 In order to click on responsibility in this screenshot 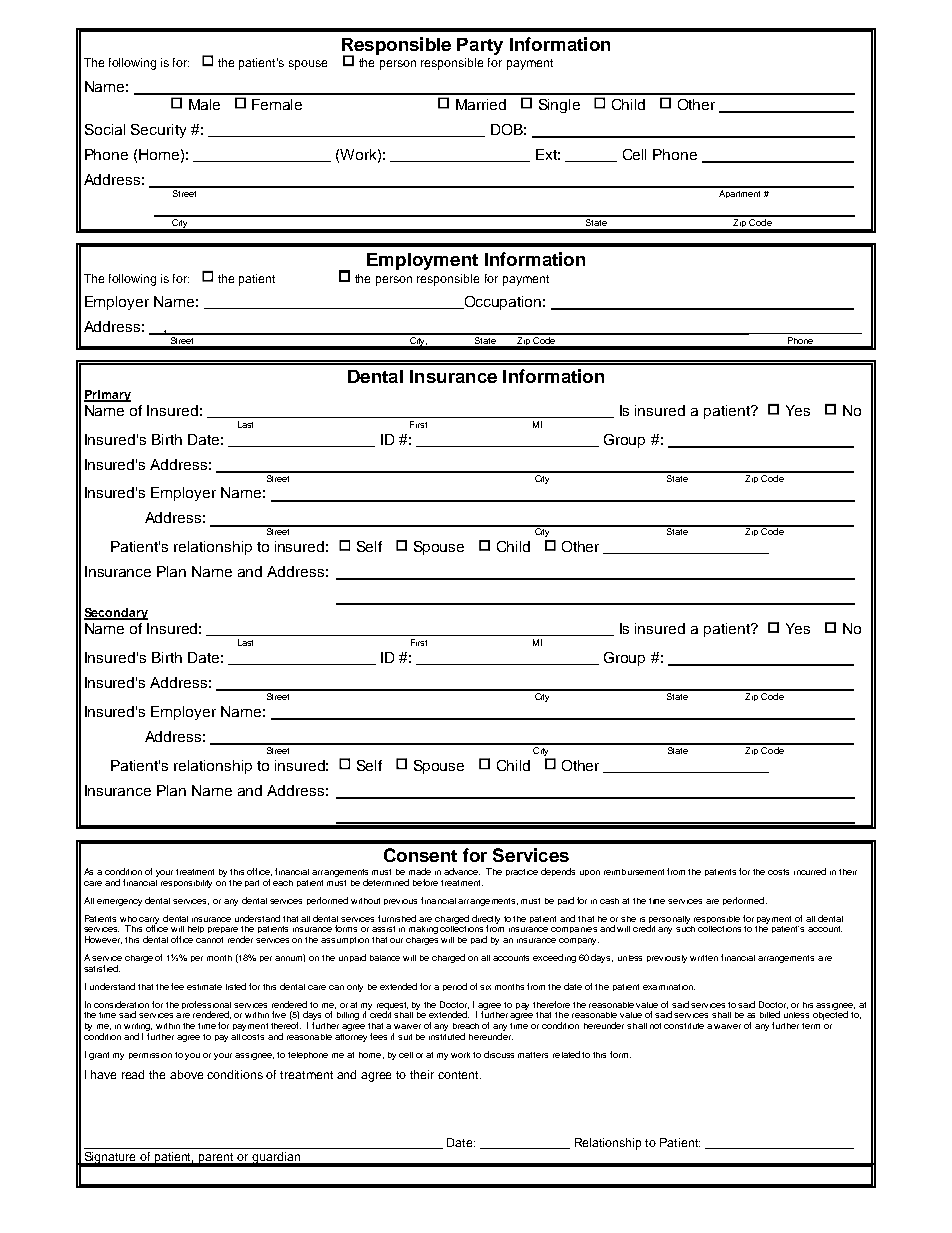, I will do `click(186, 884)`.
